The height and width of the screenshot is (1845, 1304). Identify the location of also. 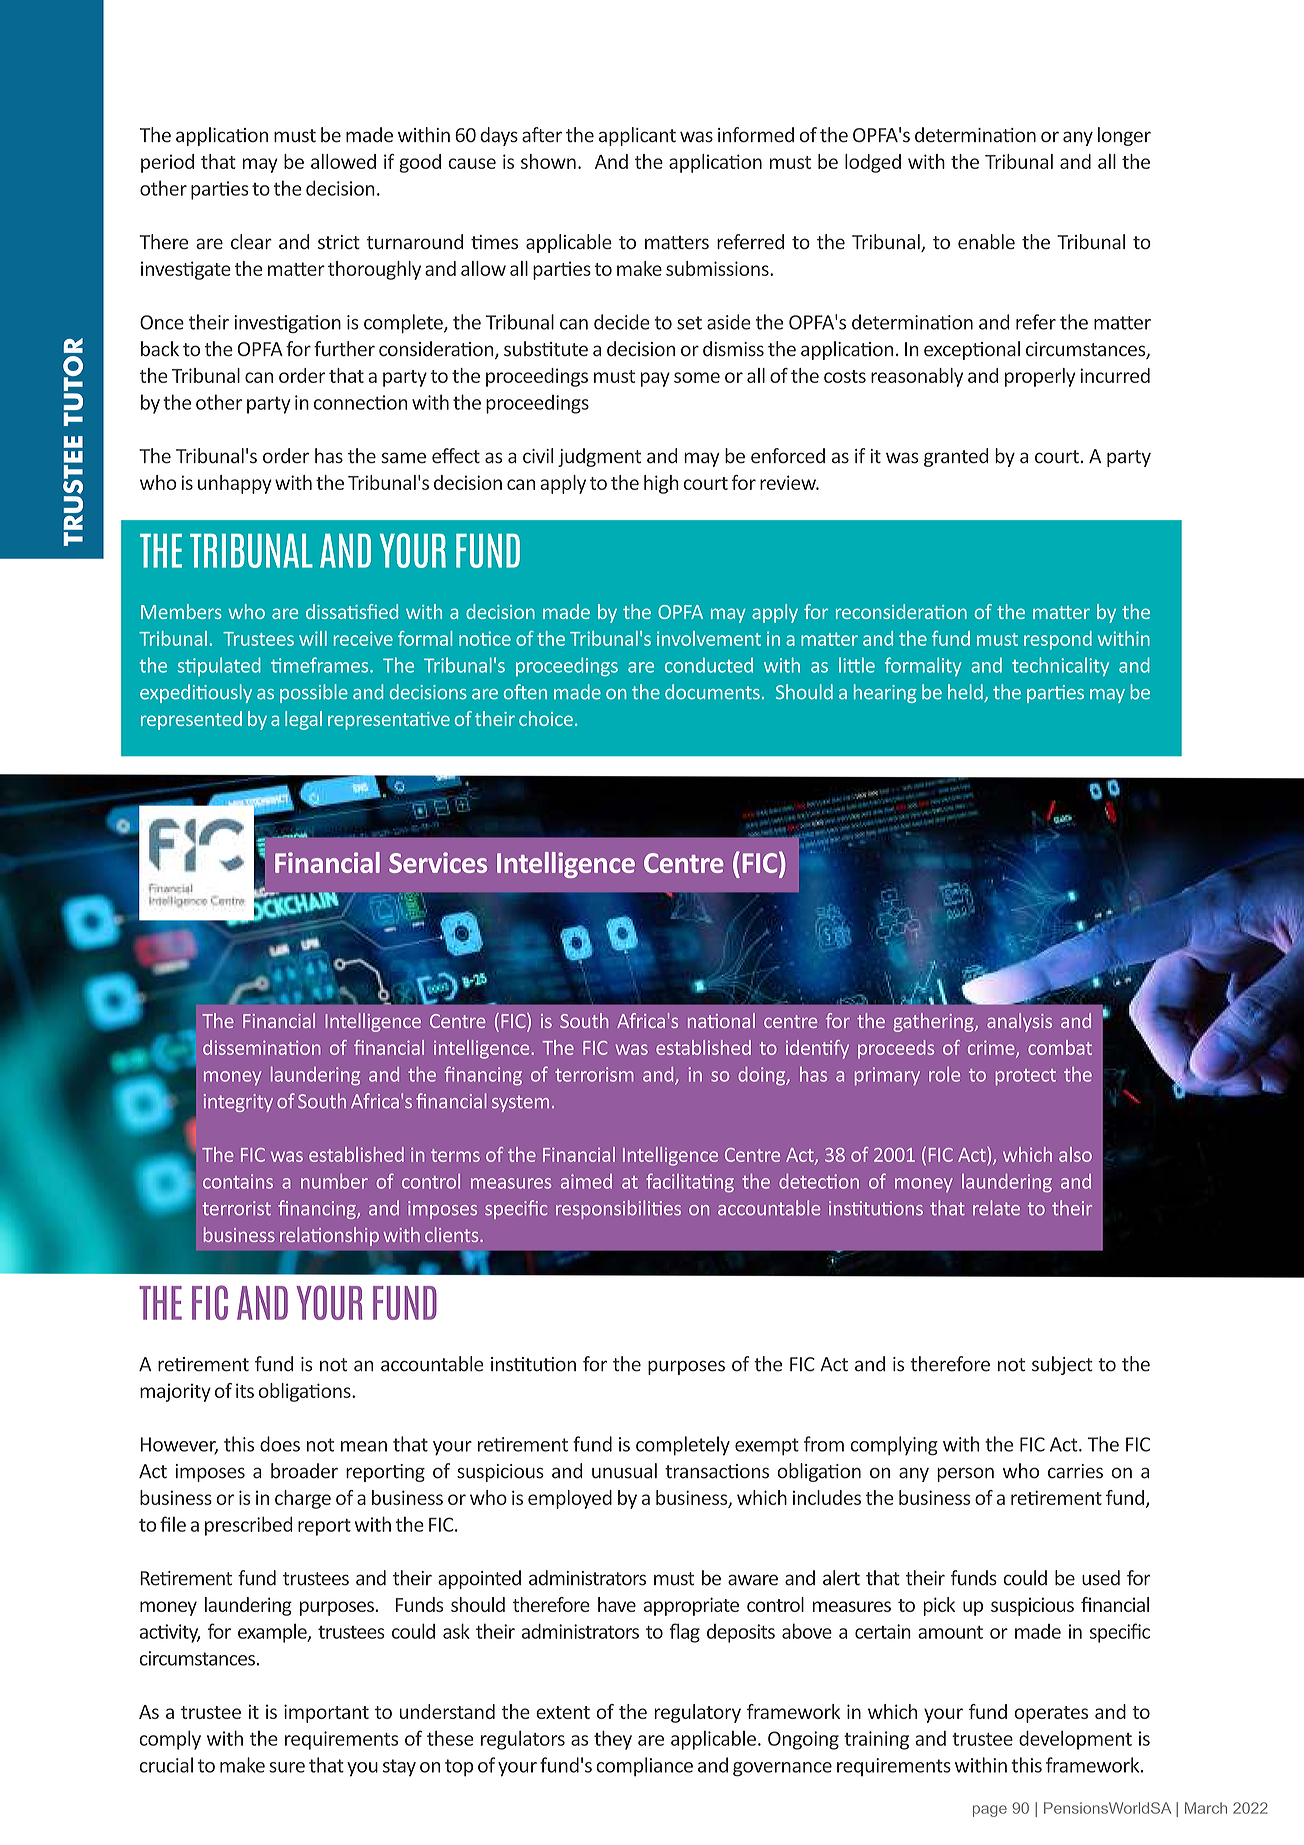
(1075, 1154).
